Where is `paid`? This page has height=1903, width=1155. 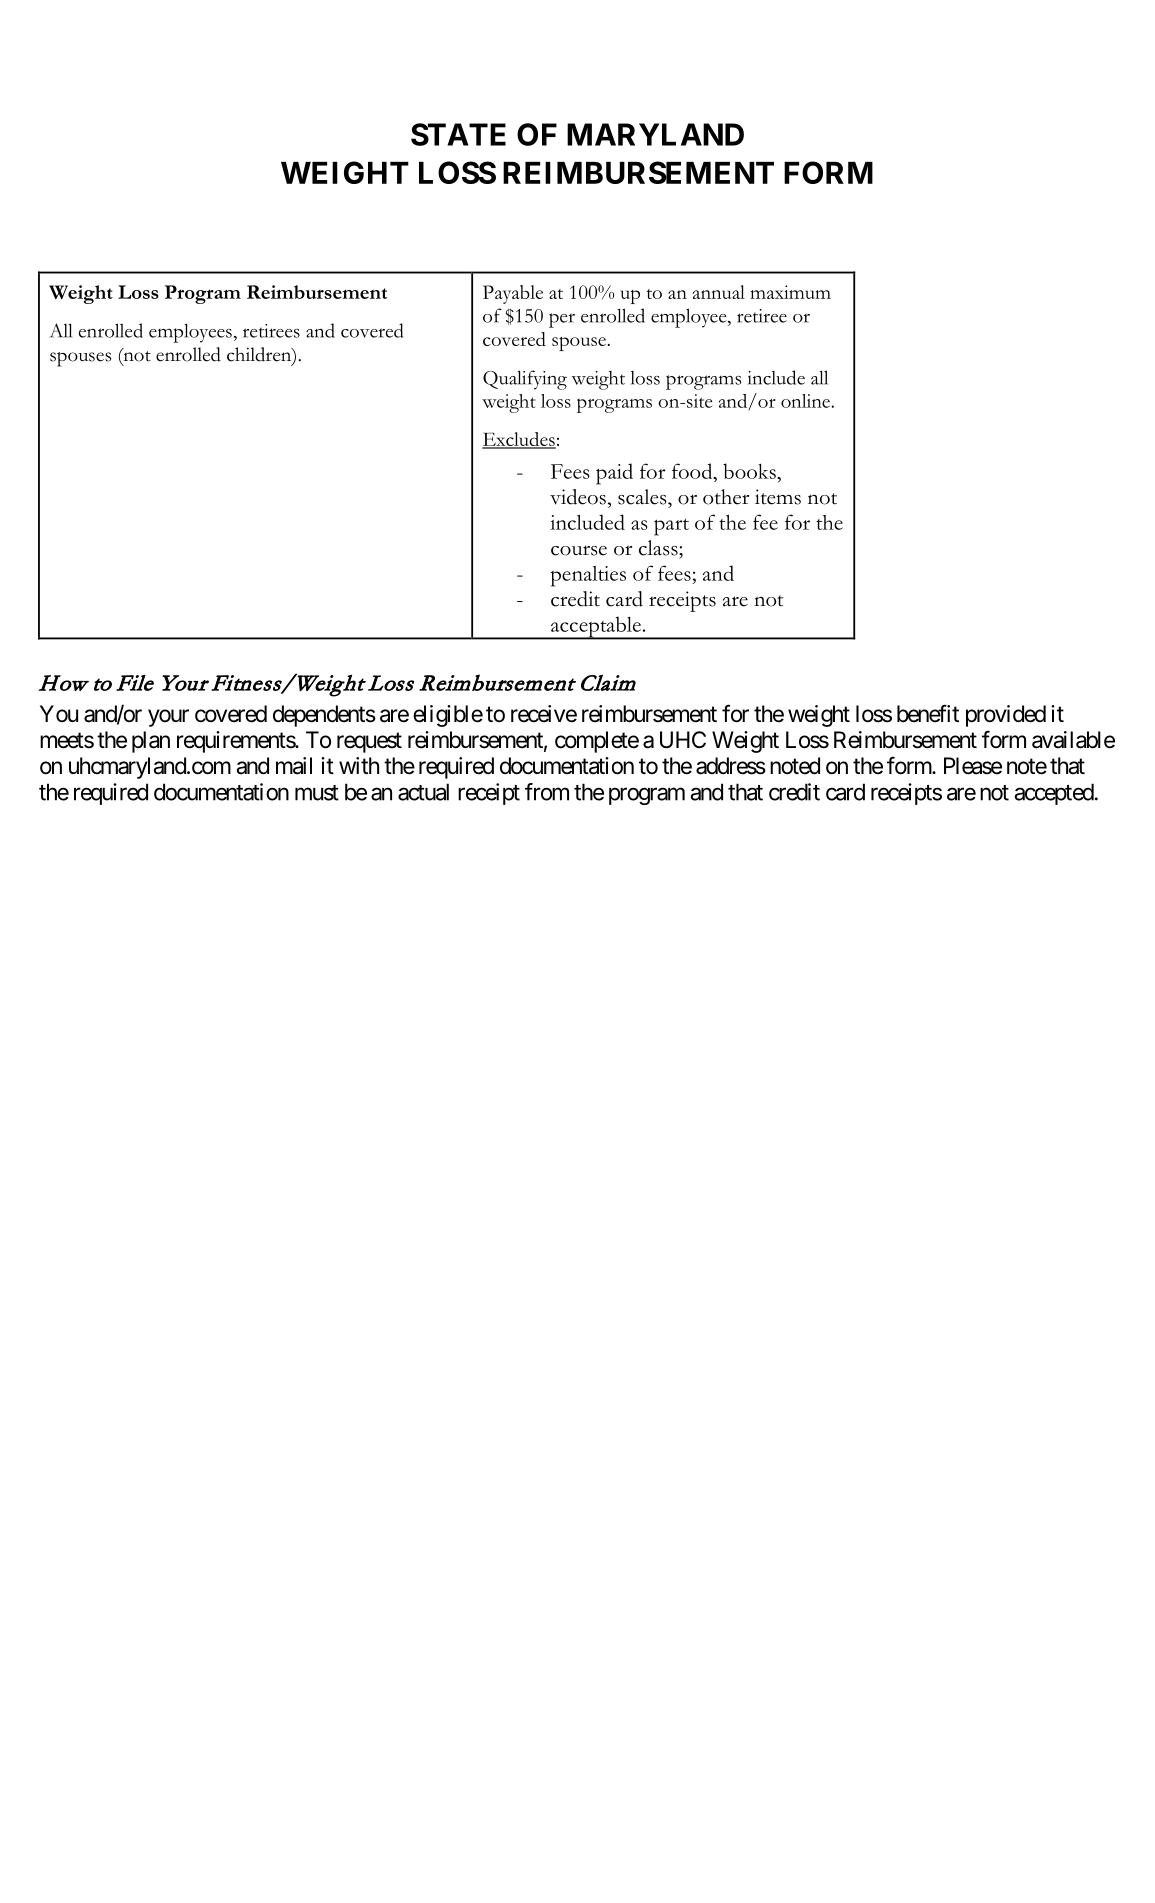 paid is located at coordinates (614, 474).
